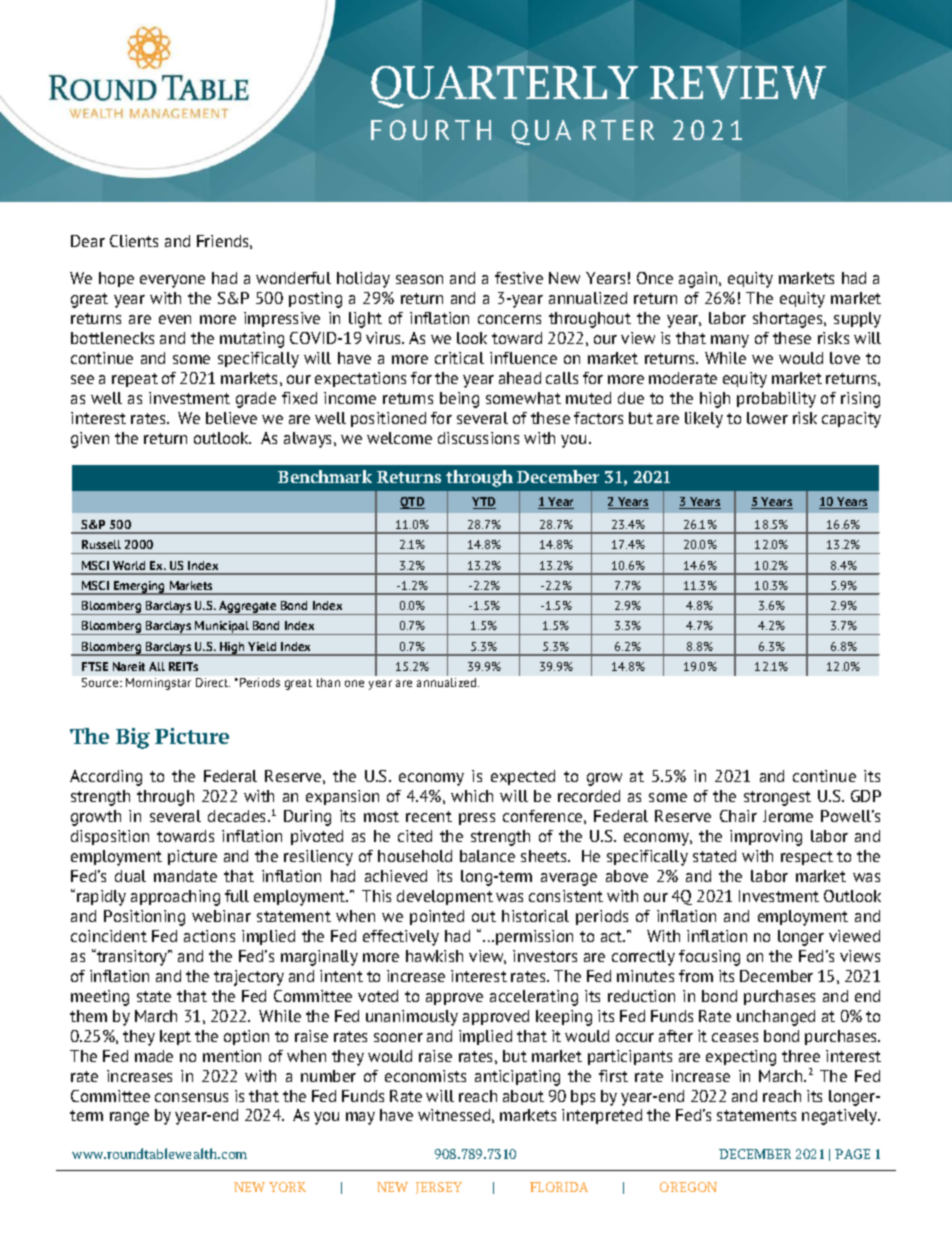 Image resolution: width=952 pixels, height=1233 pixels. Describe the element at coordinates (328, 682) in the image. I see `than` at that location.
